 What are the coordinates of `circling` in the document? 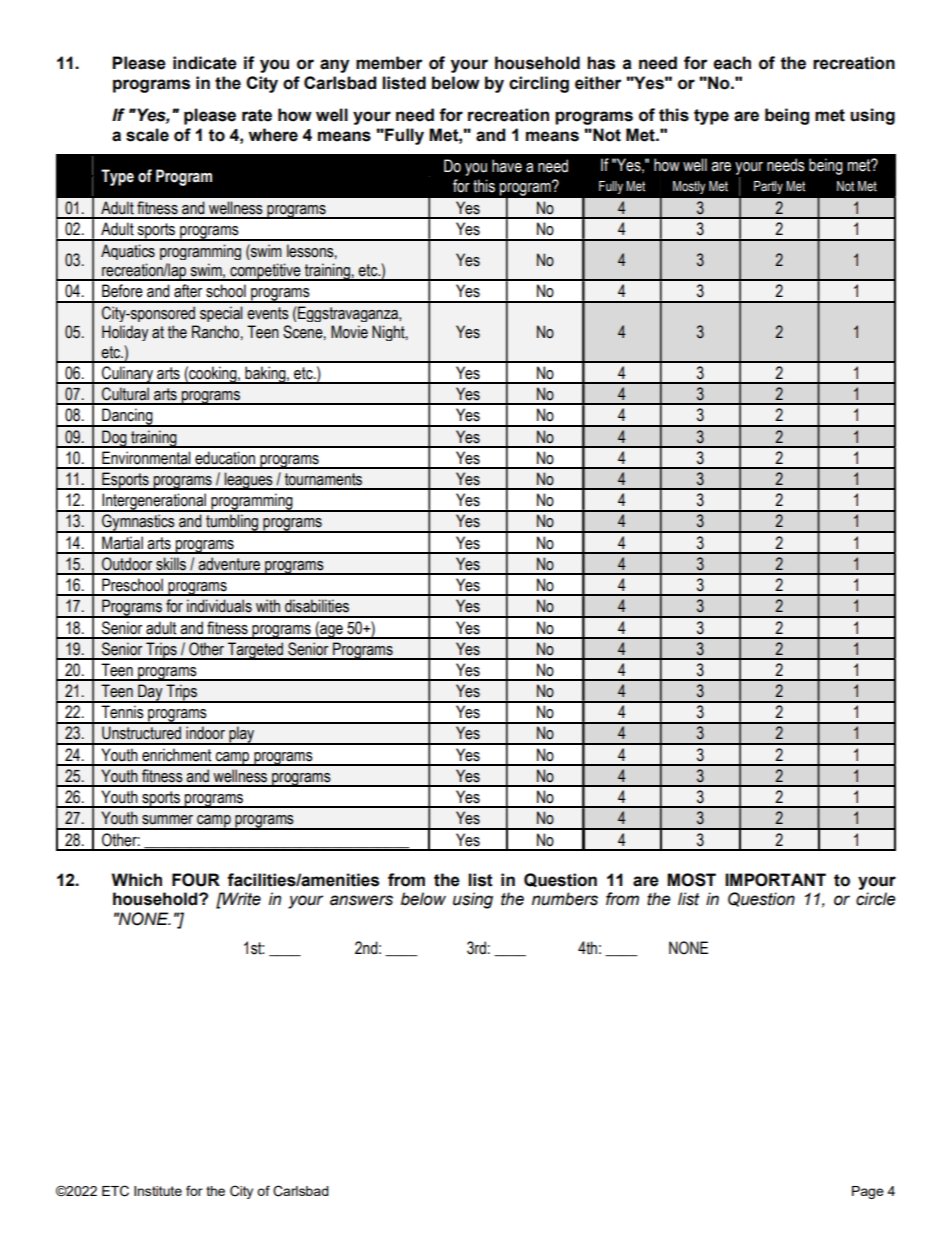 It's located at (539, 84).
